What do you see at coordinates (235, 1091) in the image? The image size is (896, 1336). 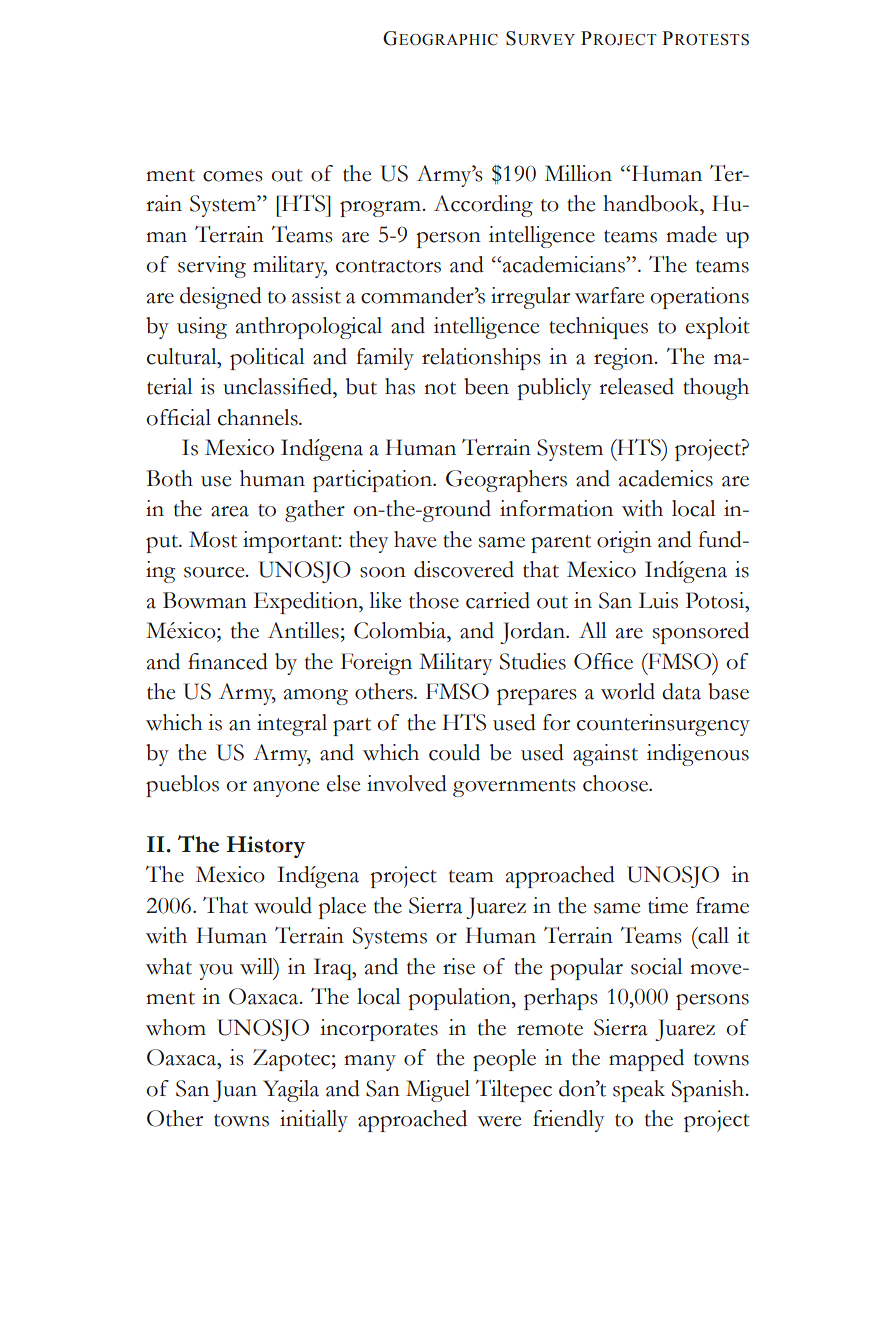 I see `Juan` at bounding box center [235, 1091].
